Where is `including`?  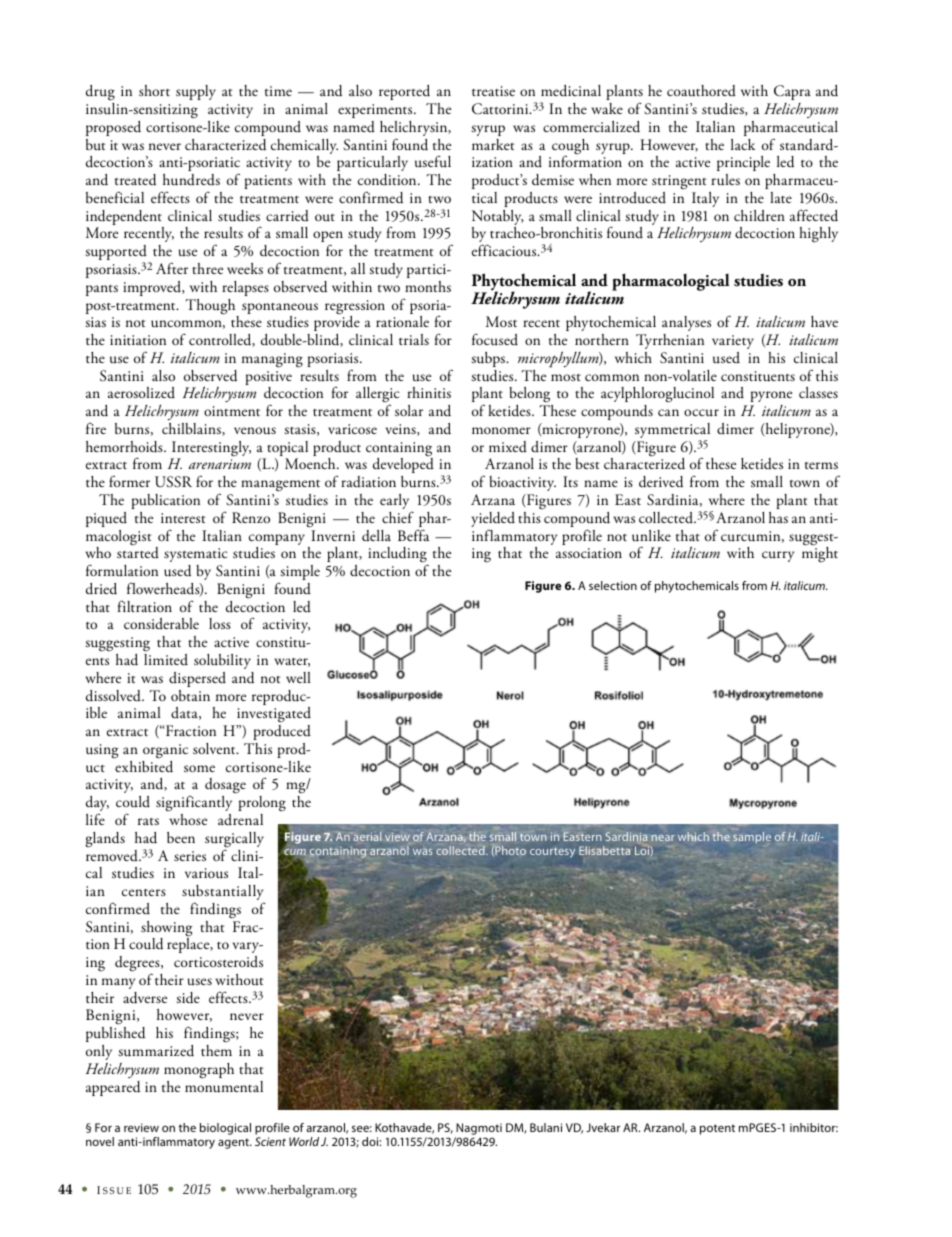 including is located at coordinates (398, 556).
